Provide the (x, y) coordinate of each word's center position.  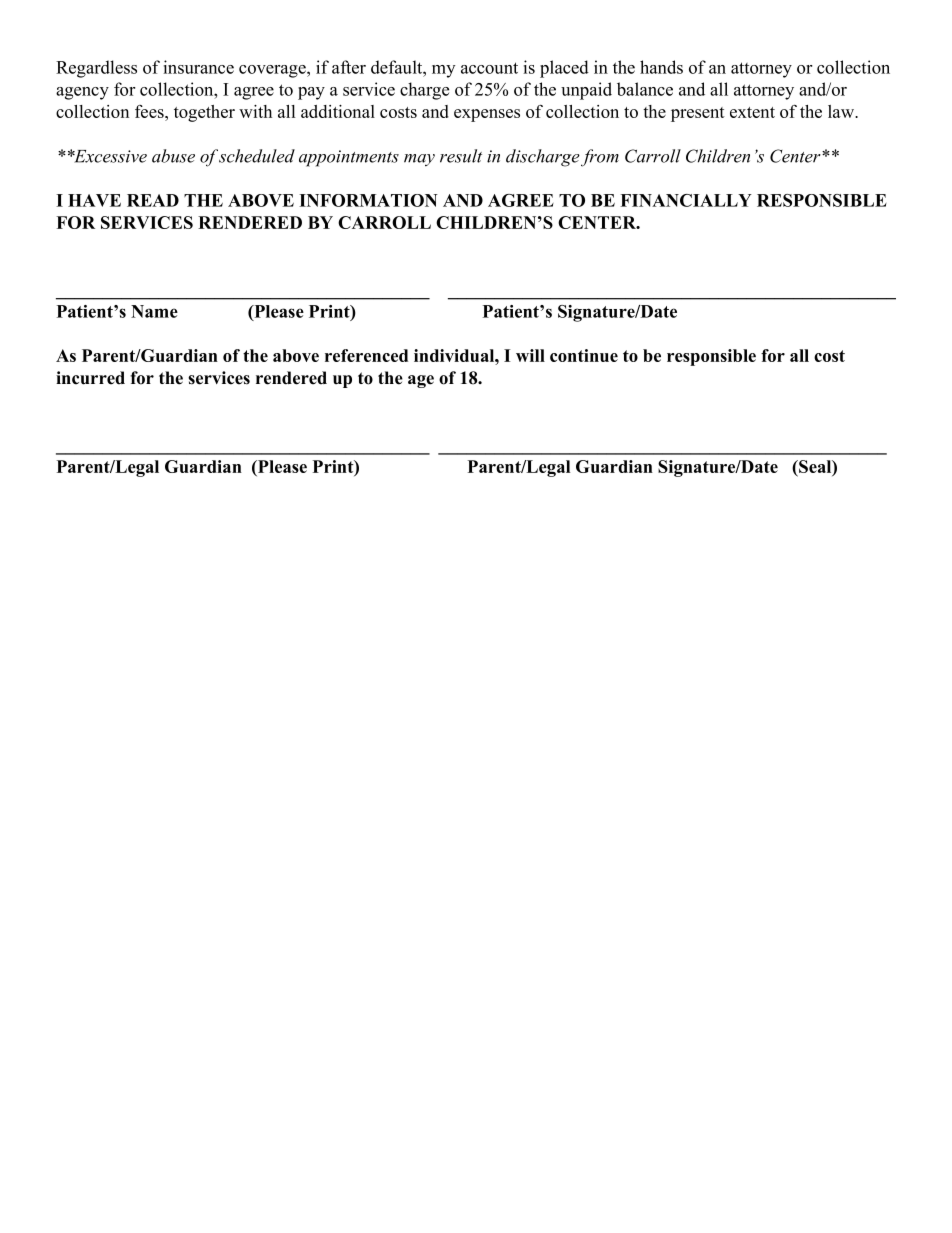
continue (584, 355)
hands (661, 67)
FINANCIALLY (686, 200)
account (489, 68)
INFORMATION (368, 200)
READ (153, 200)
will (530, 355)
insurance (198, 67)
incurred (90, 378)
